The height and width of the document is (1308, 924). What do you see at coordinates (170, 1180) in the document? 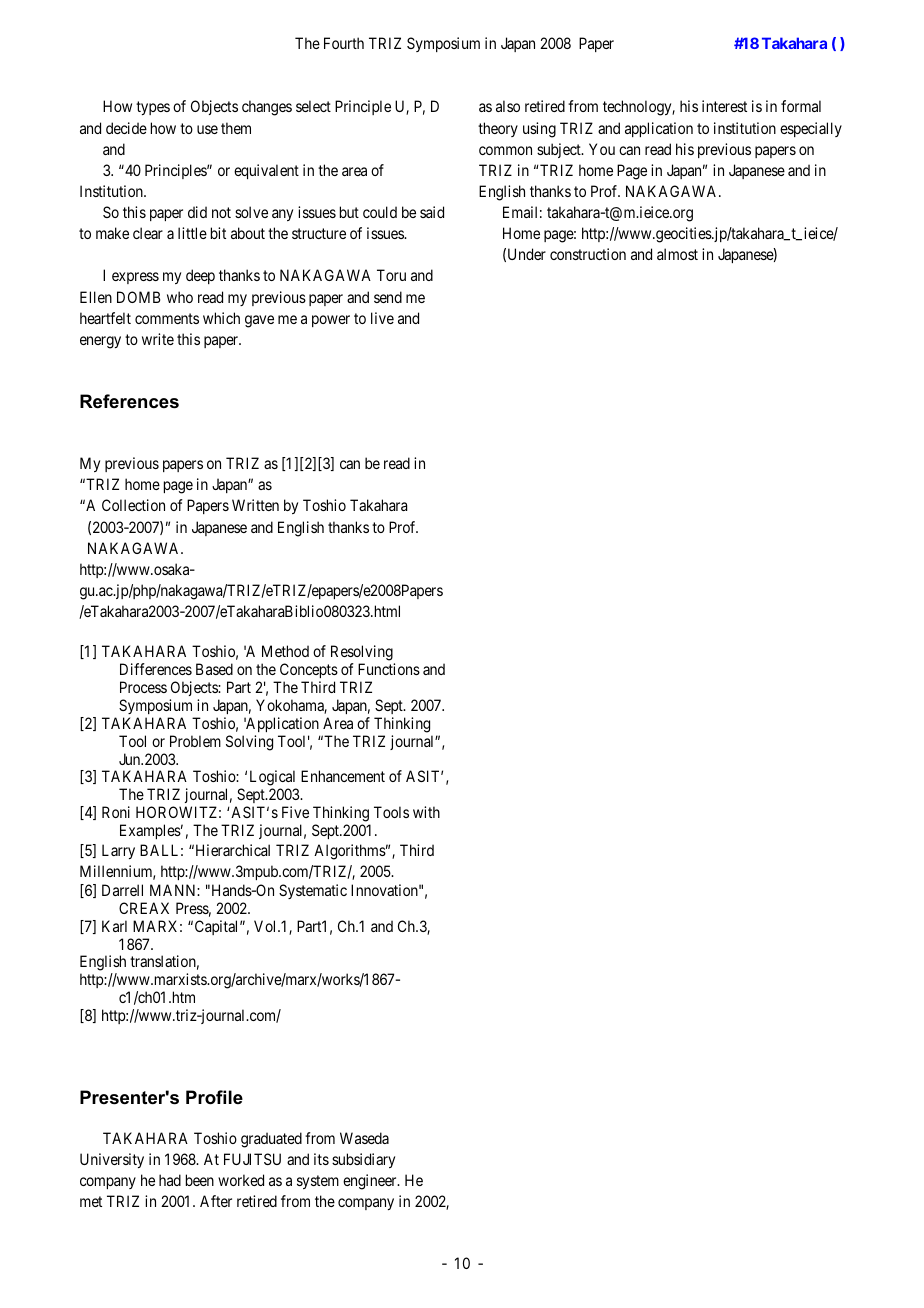
I see `had` at bounding box center [170, 1180].
